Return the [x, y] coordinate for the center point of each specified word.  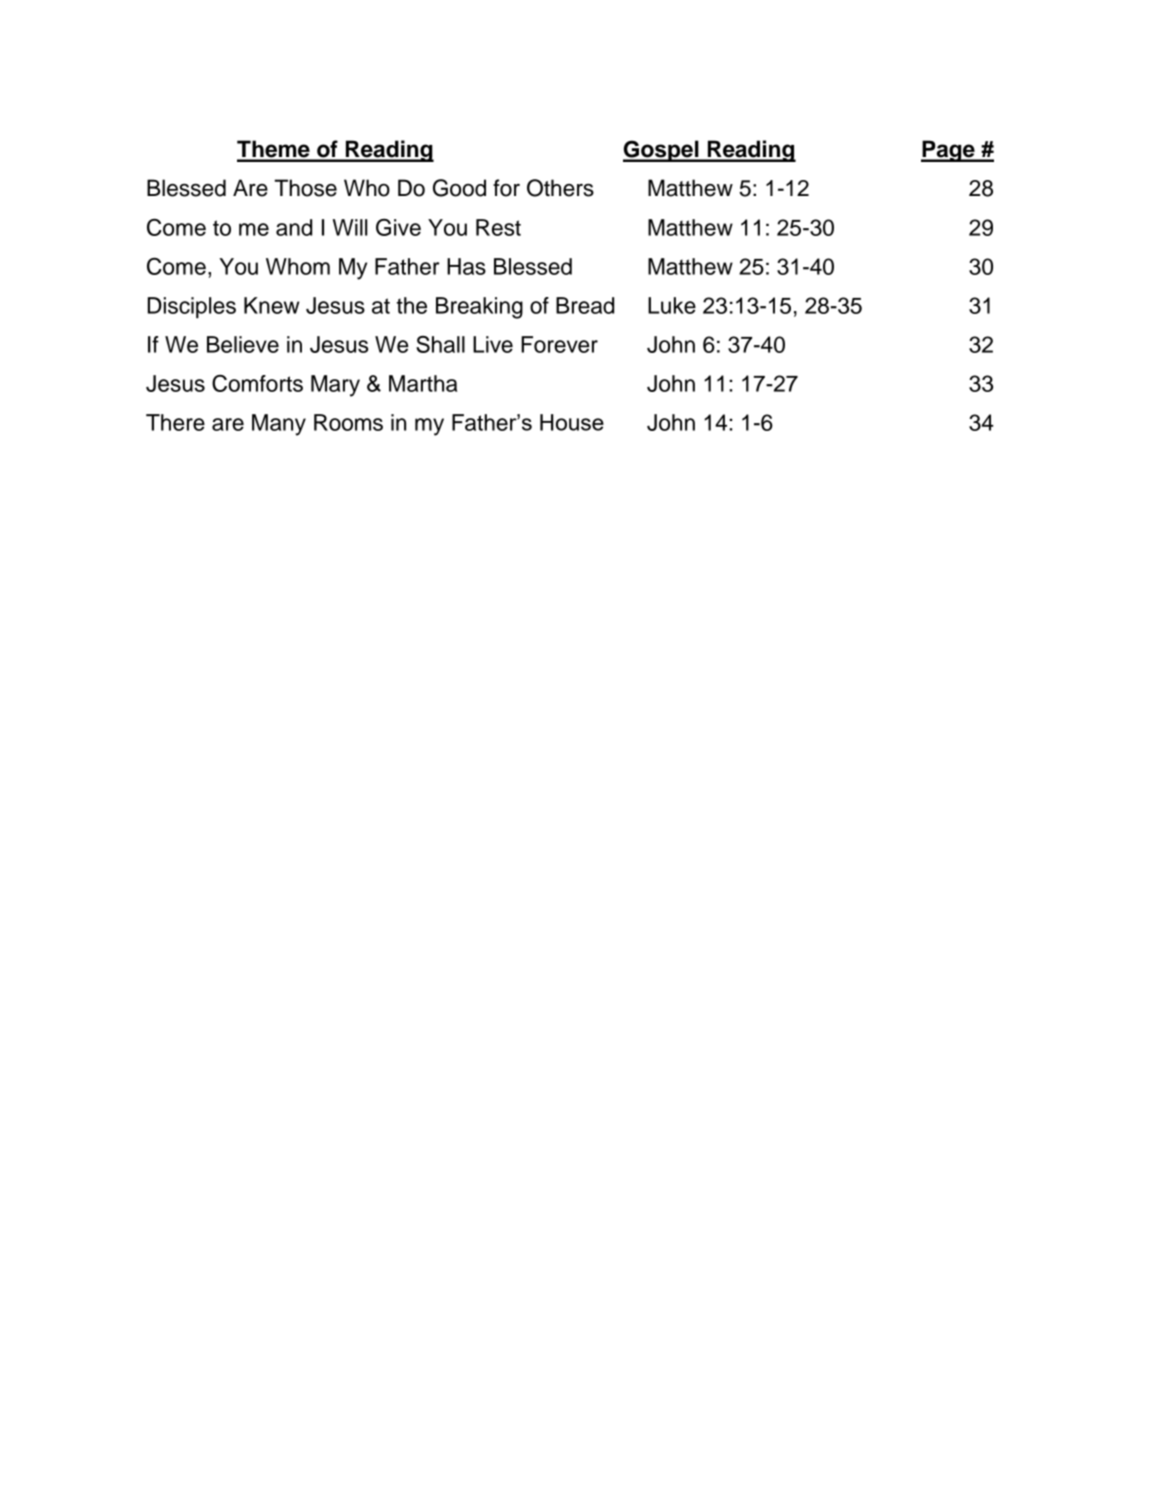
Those [305, 188]
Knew [271, 305]
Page [949, 151]
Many [279, 425]
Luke [672, 305]
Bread [585, 305]
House [572, 422]
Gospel [662, 151]
